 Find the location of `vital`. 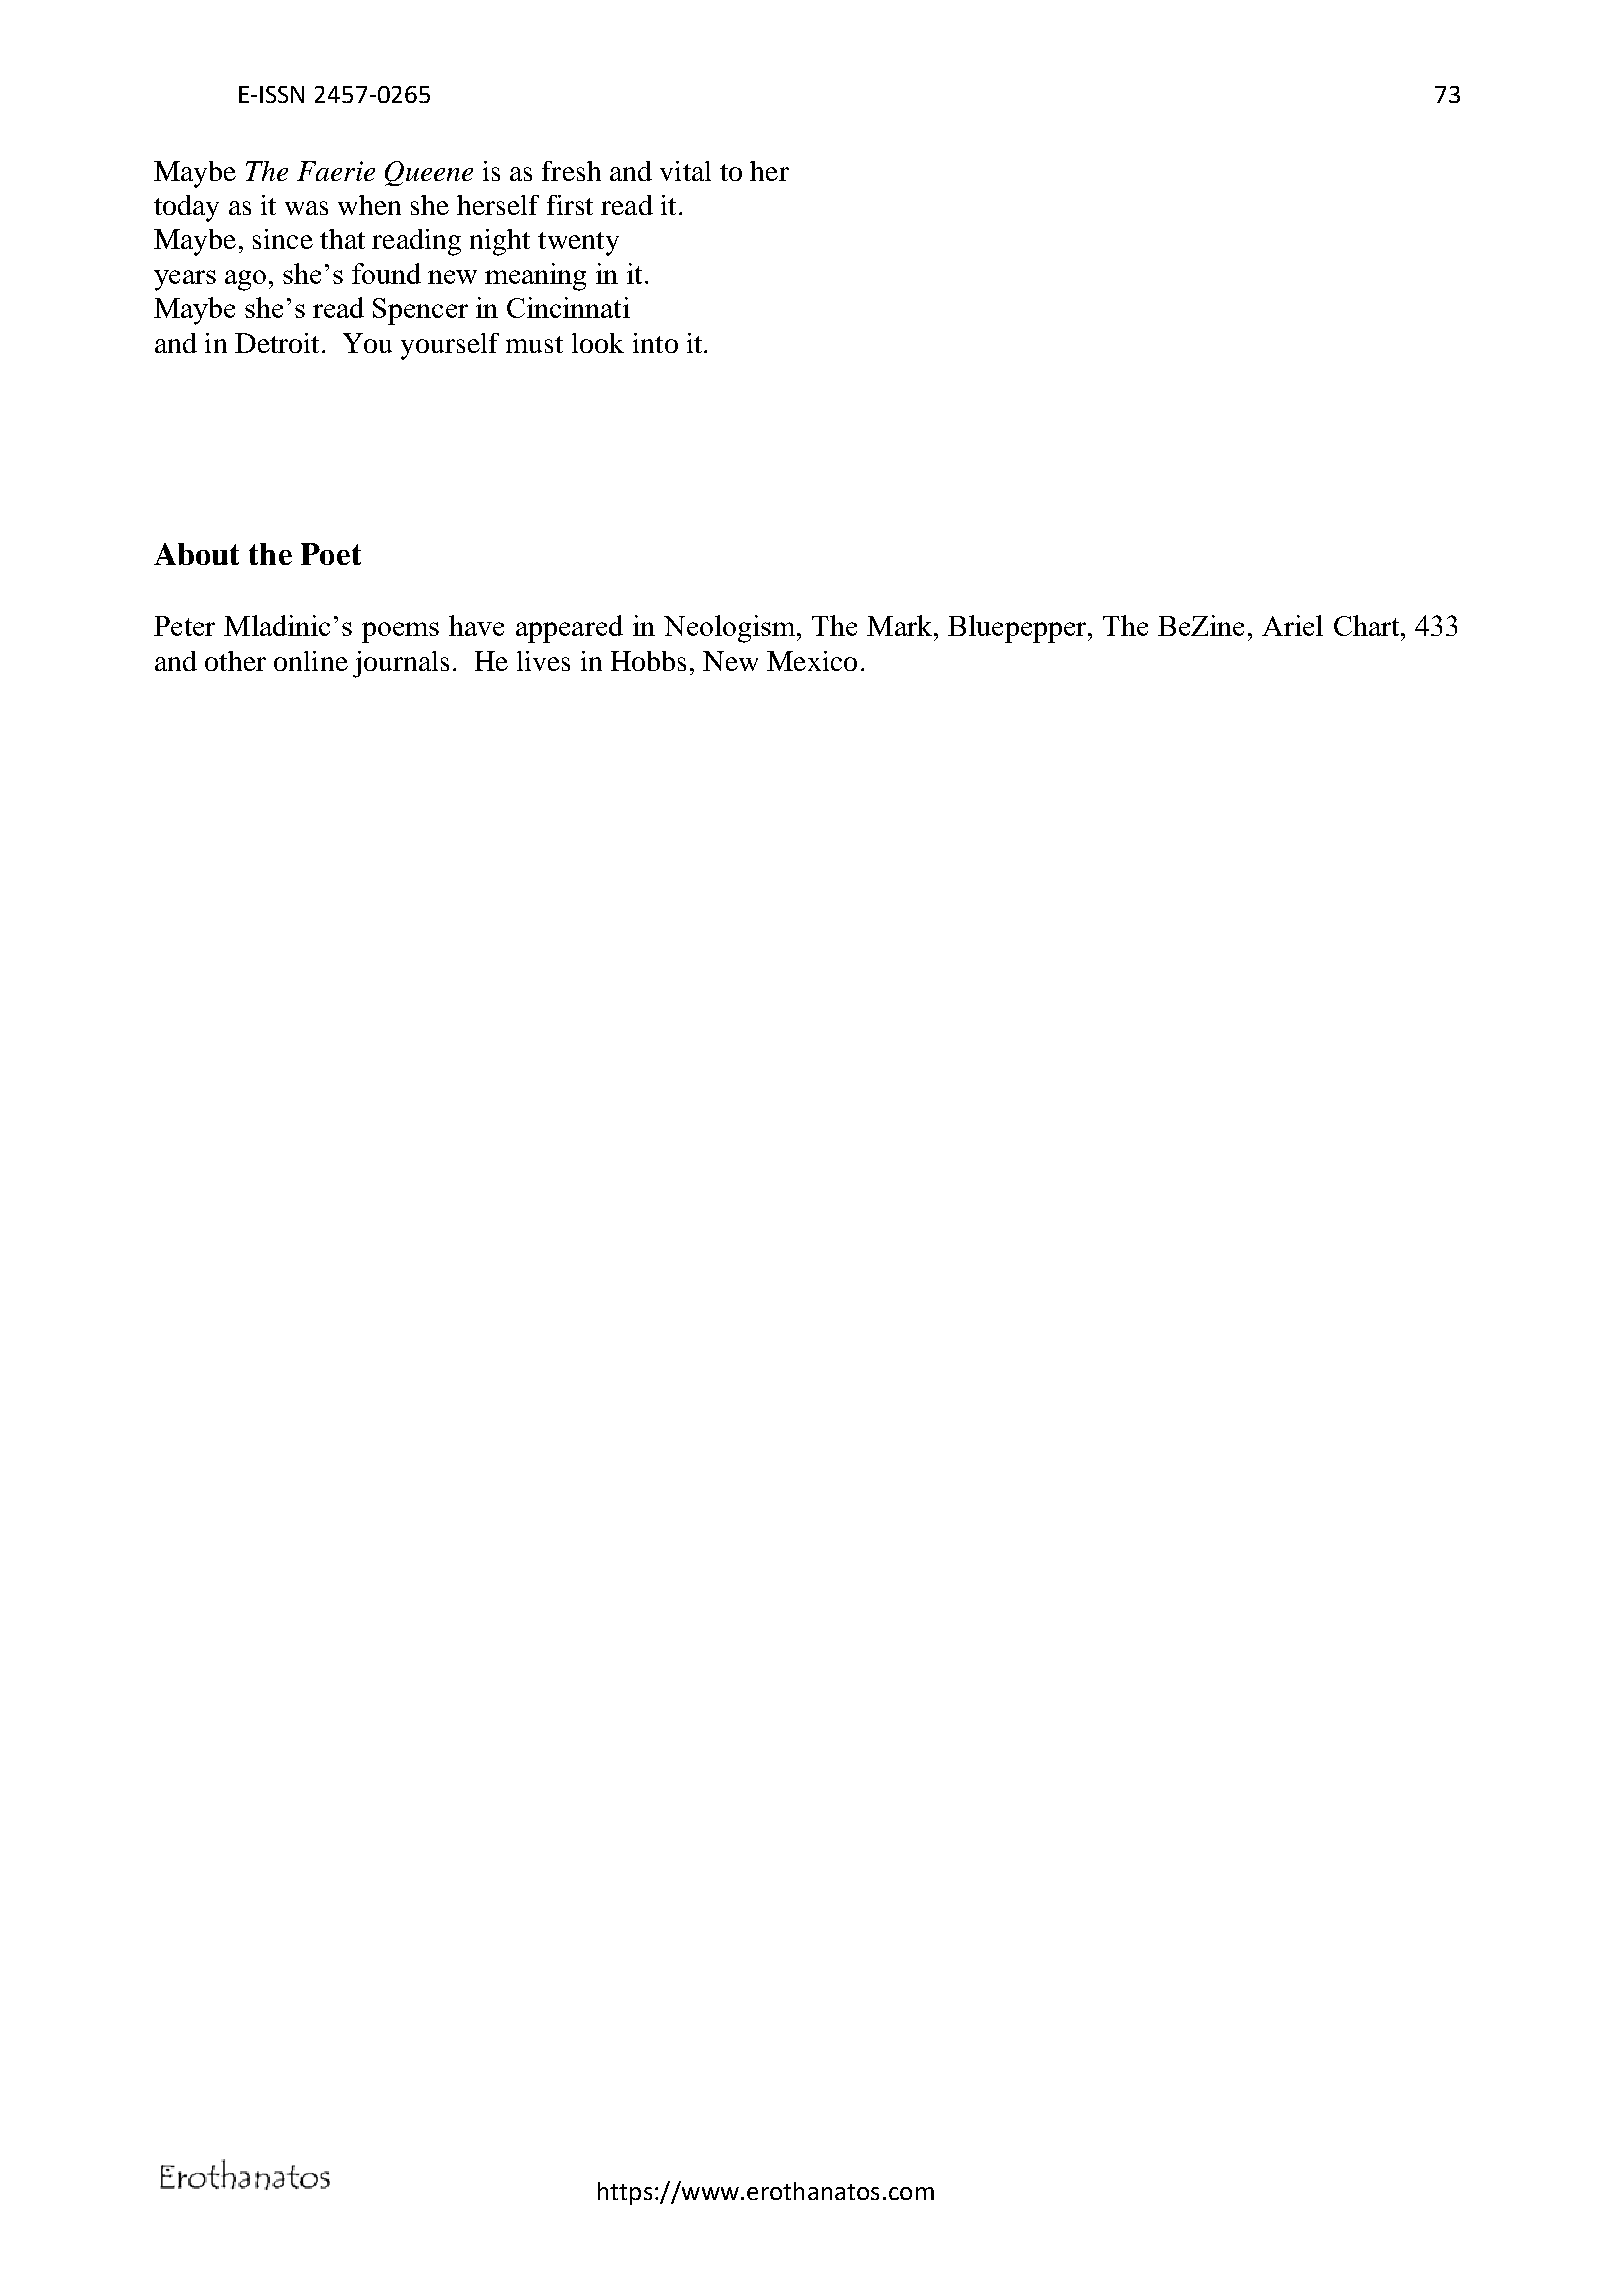

vital is located at coordinates (685, 171).
